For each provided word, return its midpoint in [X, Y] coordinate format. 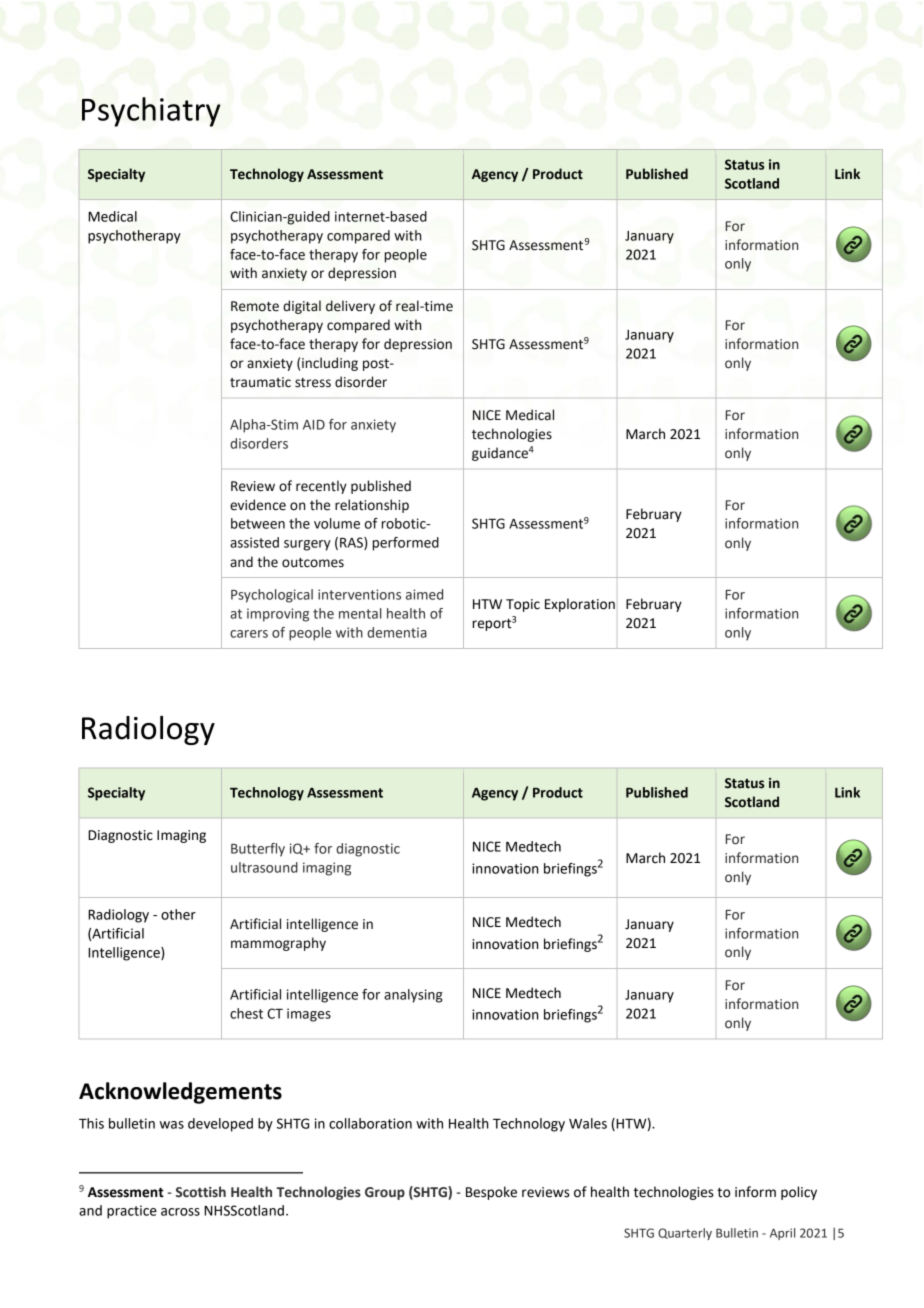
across [180, 1212]
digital [302, 307]
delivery [350, 307]
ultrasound [264, 867]
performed [406, 544]
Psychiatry [151, 112]
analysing [413, 996]
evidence [258, 505]
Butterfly [258, 850]
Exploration [580, 605]
